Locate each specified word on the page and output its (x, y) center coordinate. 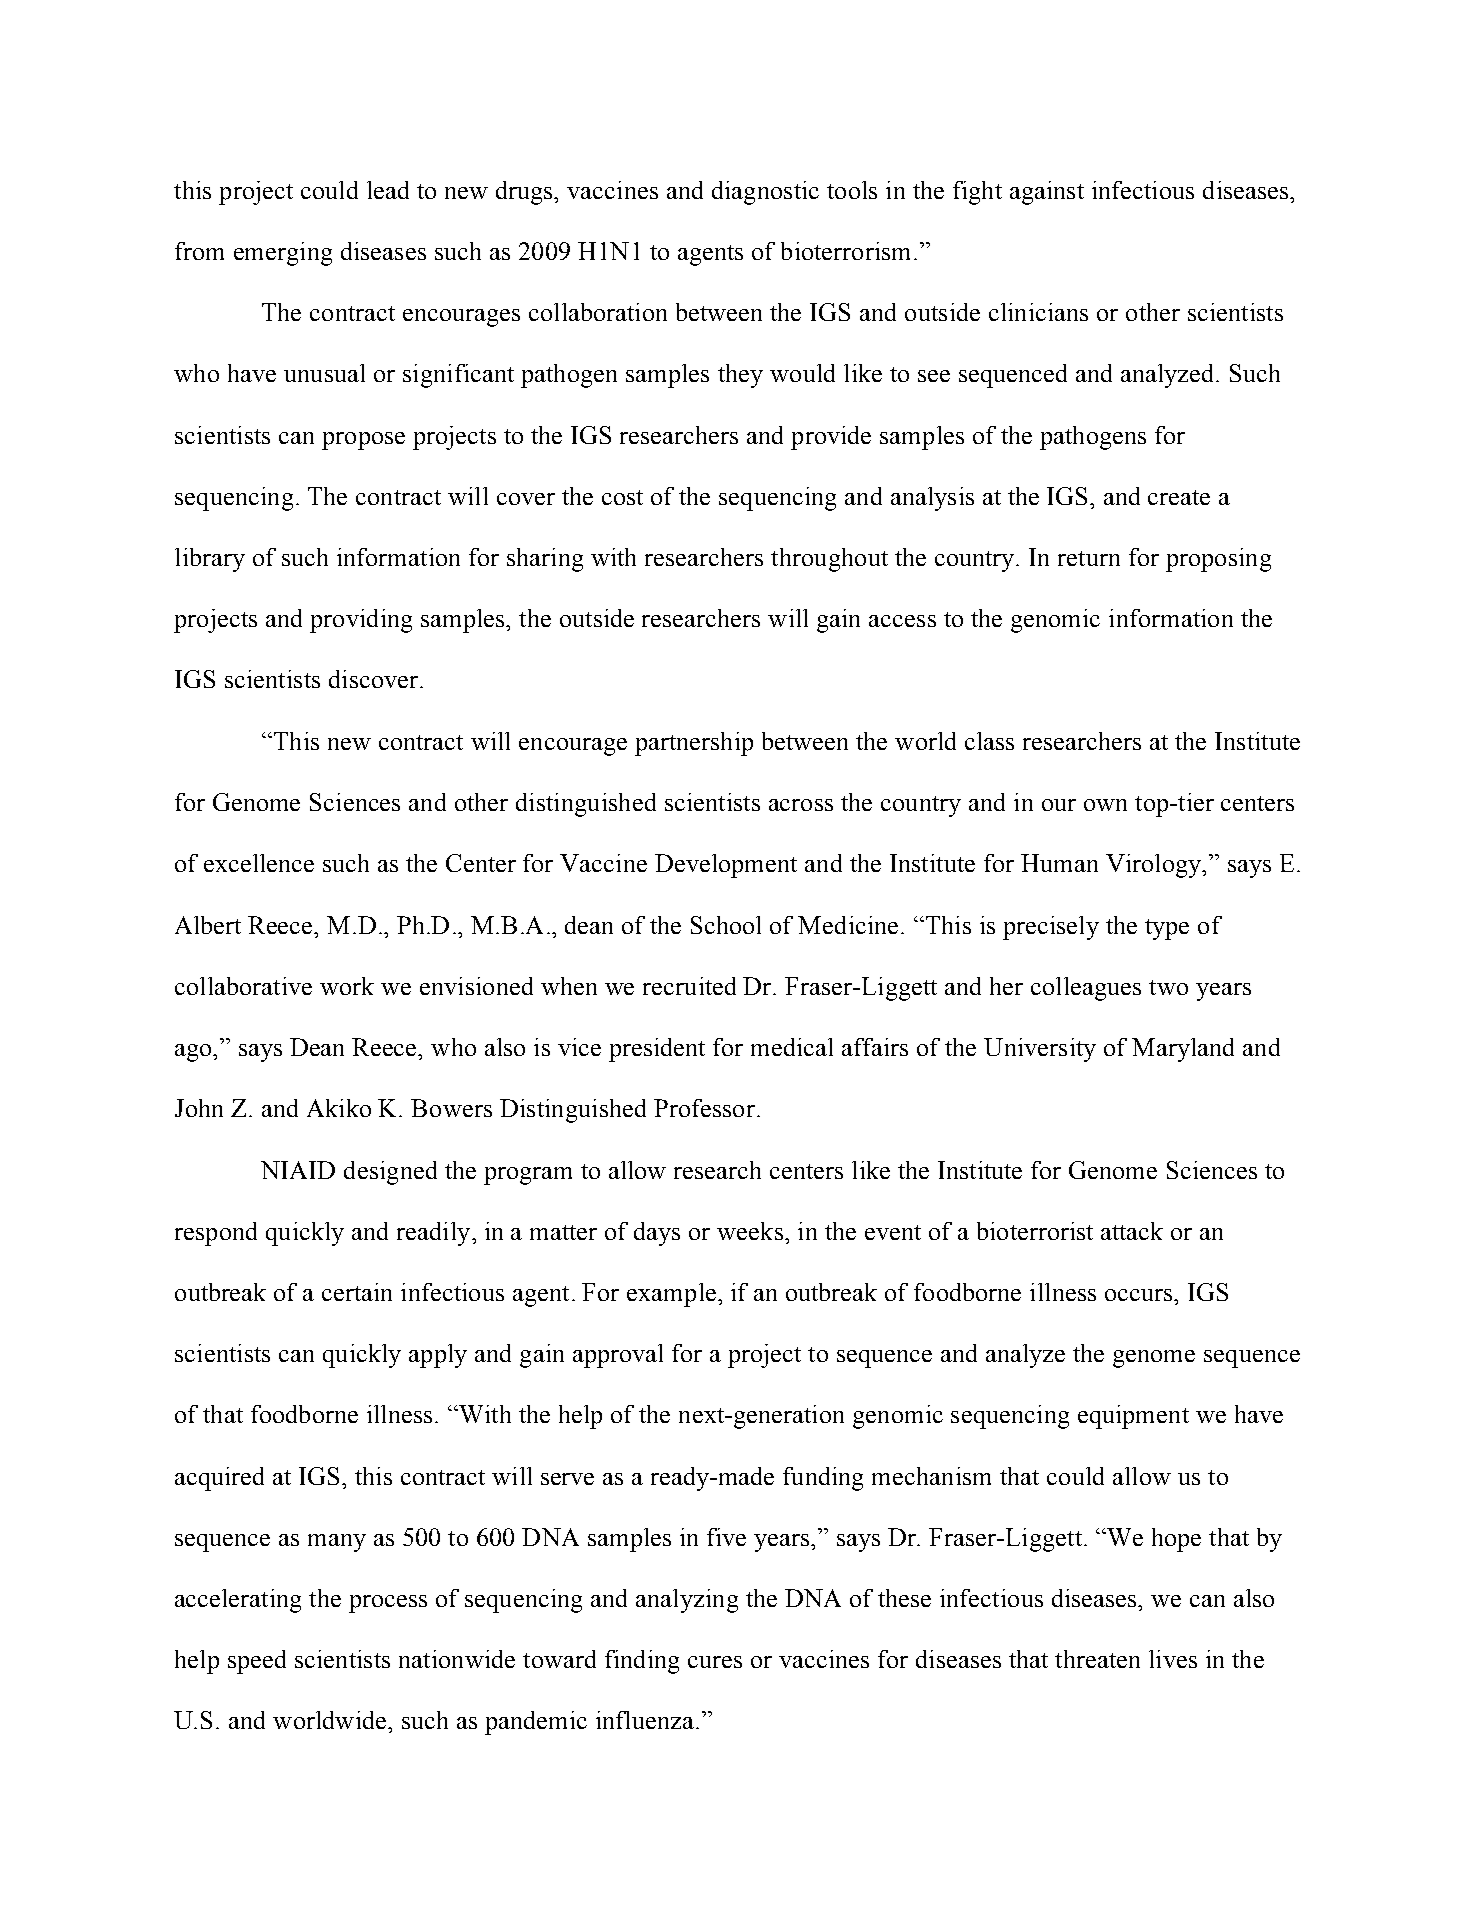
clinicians (1038, 312)
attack (1132, 1231)
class (989, 741)
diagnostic (765, 193)
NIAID (298, 1170)
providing (361, 621)
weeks (750, 1231)
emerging (283, 254)
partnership (694, 744)
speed (257, 1662)
